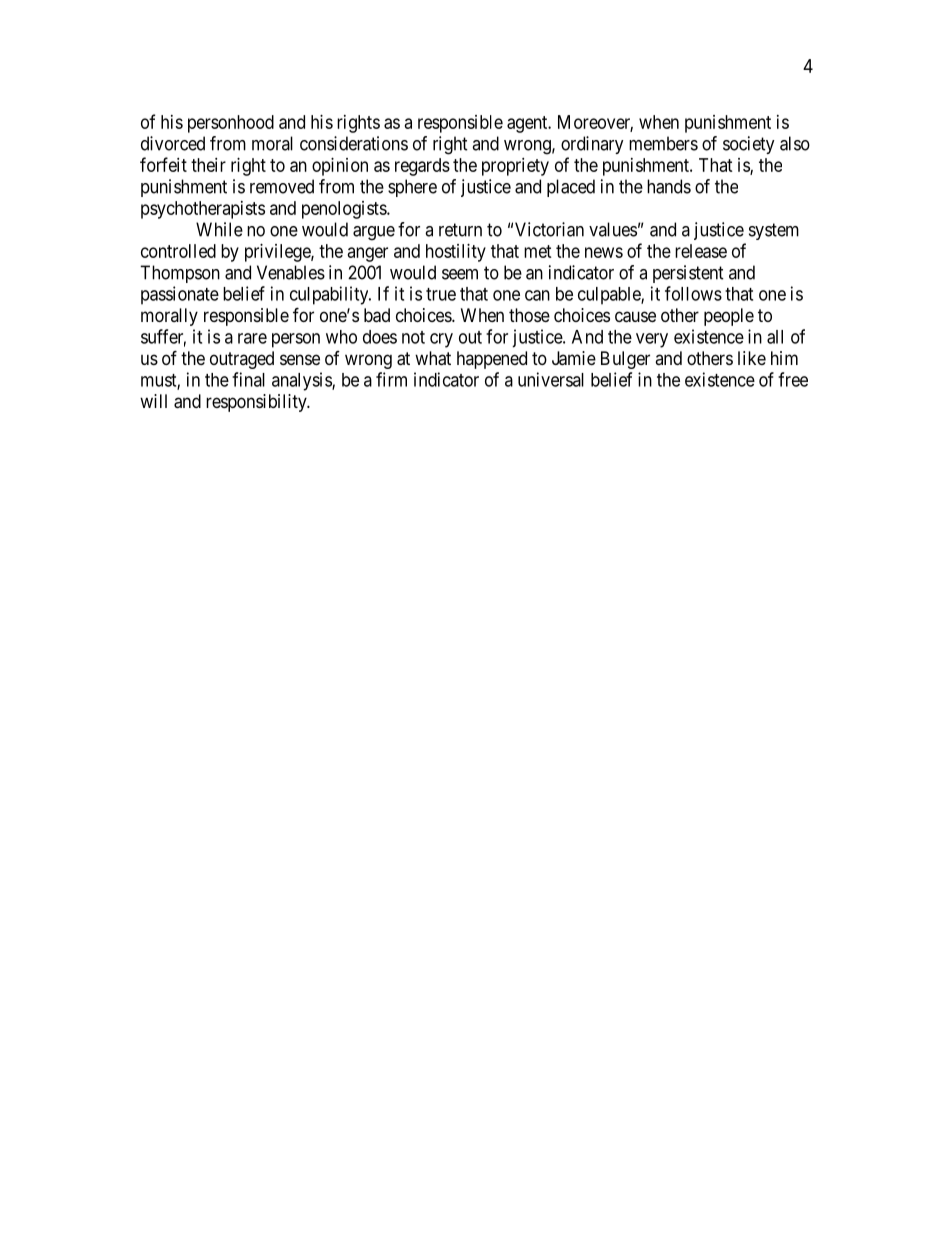  What do you see at coordinates (460, 230) in the screenshot?
I see `return` at bounding box center [460, 230].
